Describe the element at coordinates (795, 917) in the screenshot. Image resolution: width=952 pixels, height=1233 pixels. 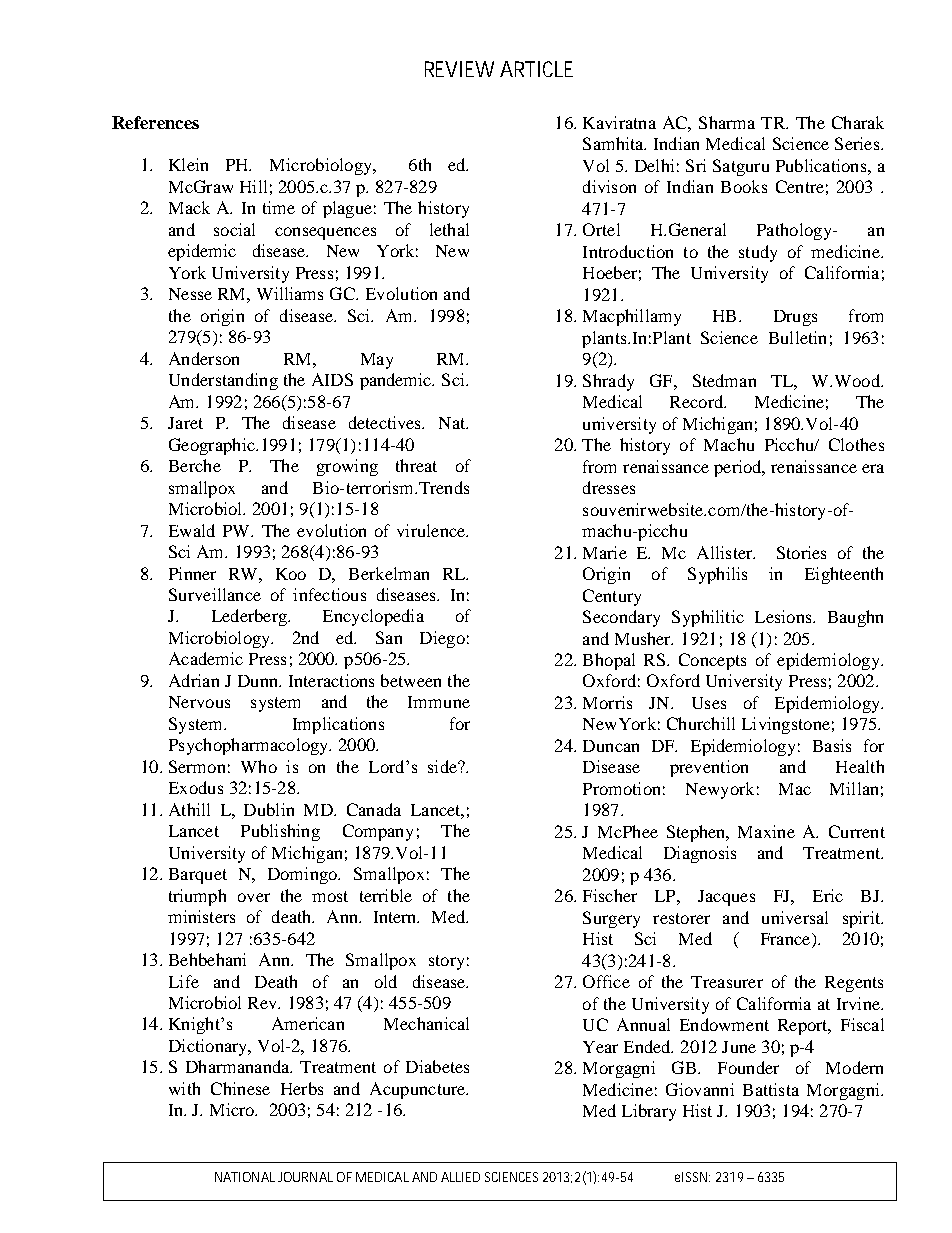
I see `universal` at that location.
